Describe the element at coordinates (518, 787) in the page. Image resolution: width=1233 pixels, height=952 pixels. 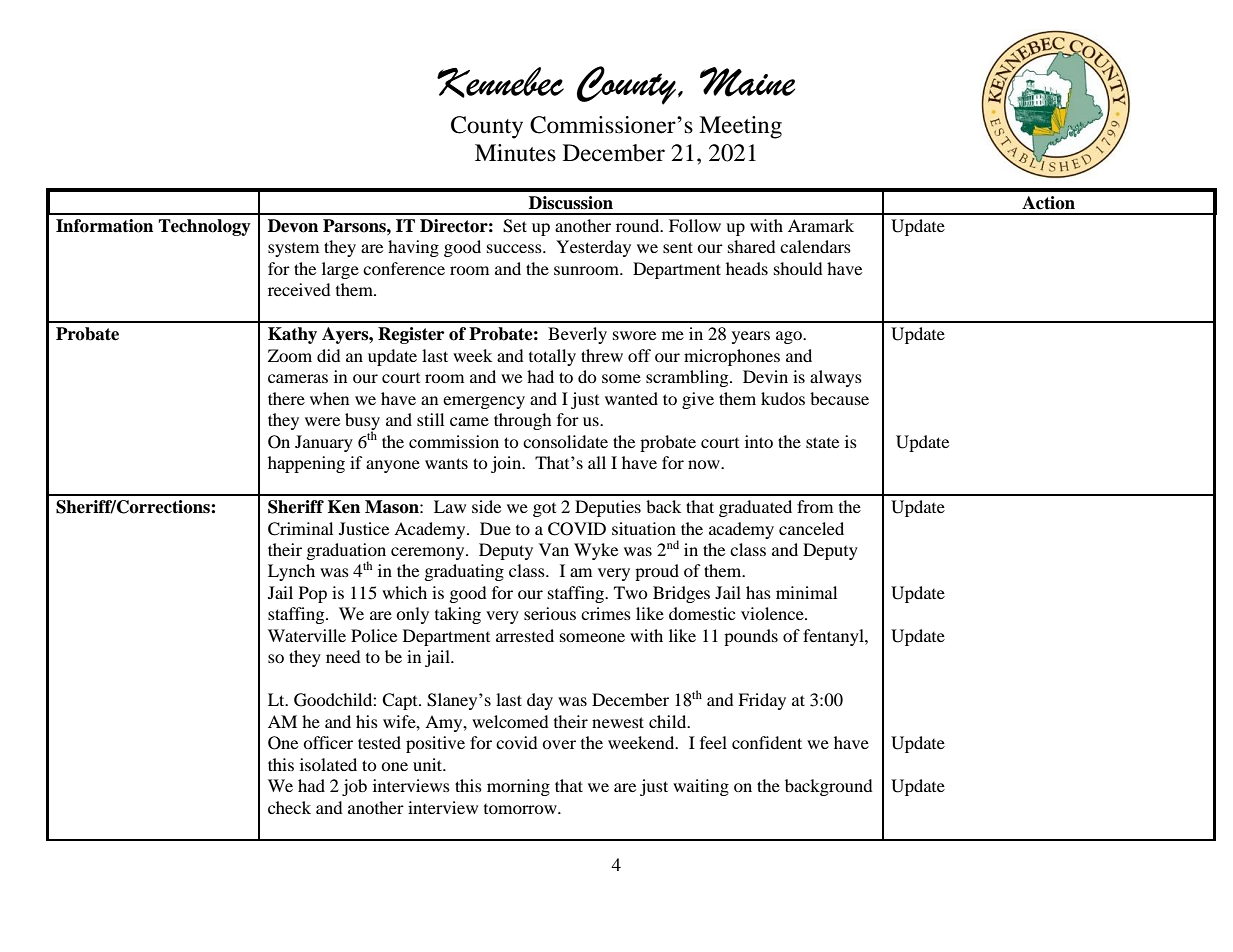
I see `morning` at that location.
